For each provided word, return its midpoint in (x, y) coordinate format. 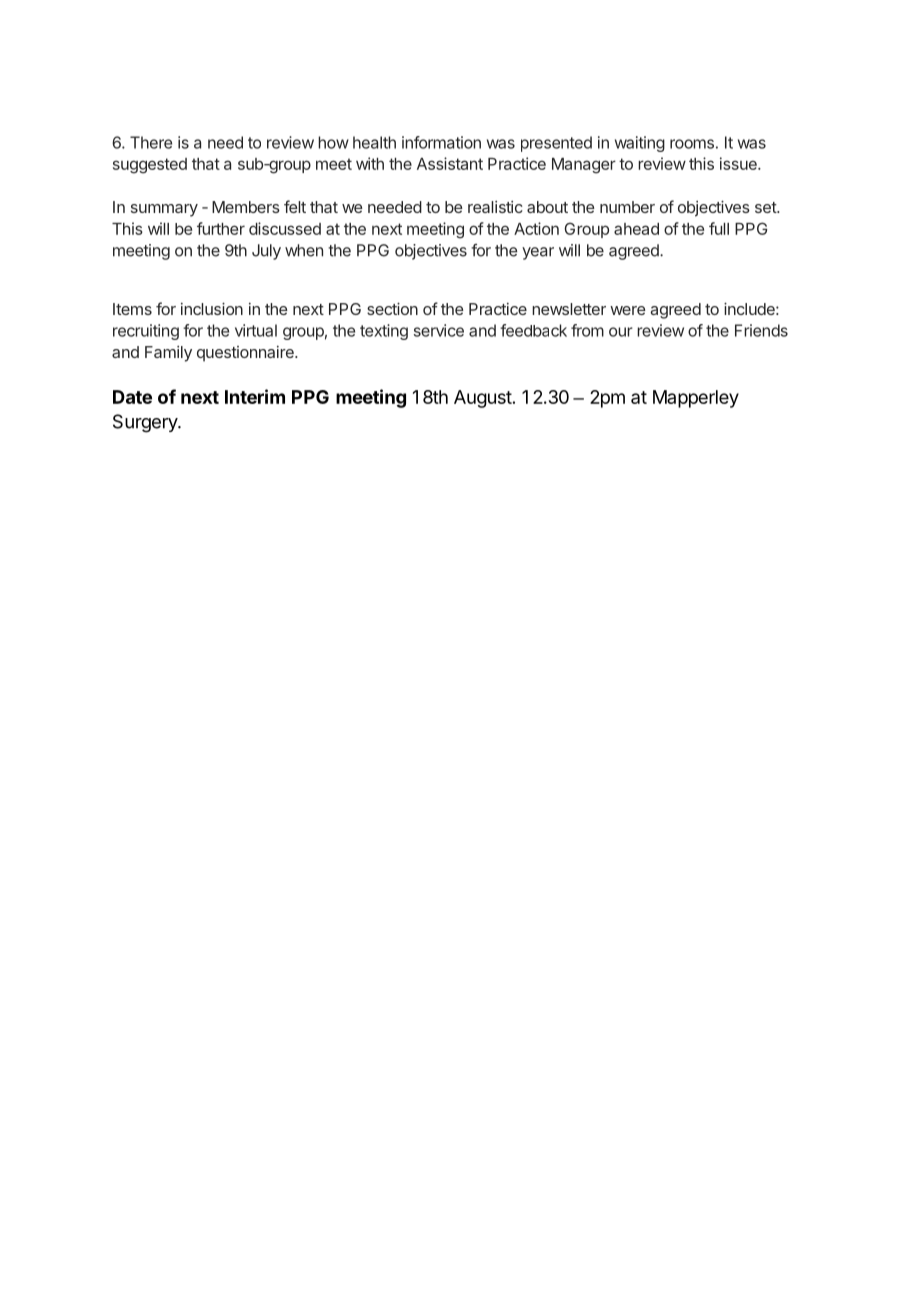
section (392, 308)
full (719, 228)
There (151, 142)
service (439, 330)
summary (164, 210)
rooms (692, 144)
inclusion (212, 308)
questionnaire (246, 354)
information (441, 142)
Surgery (146, 423)
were (628, 310)
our (621, 332)
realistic (495, 207)
